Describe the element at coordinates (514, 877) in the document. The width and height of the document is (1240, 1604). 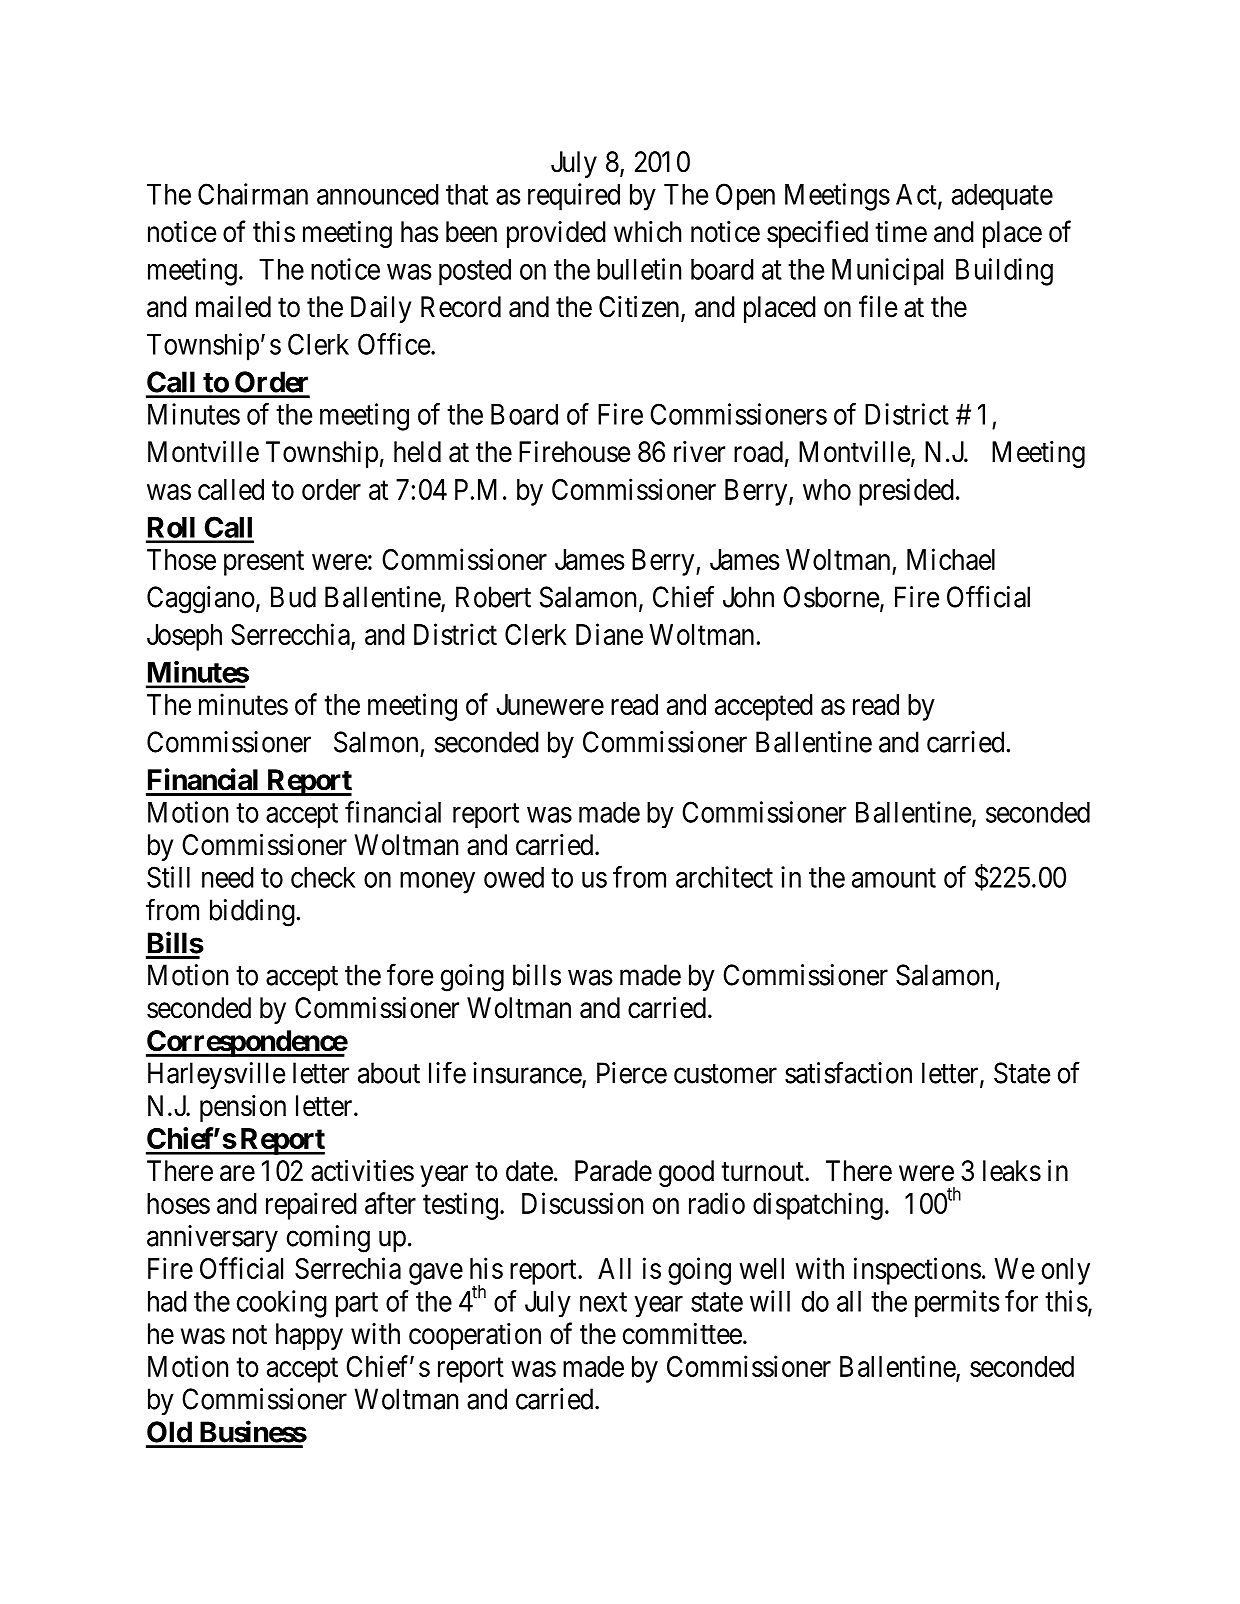
I see `owed` at that location.
